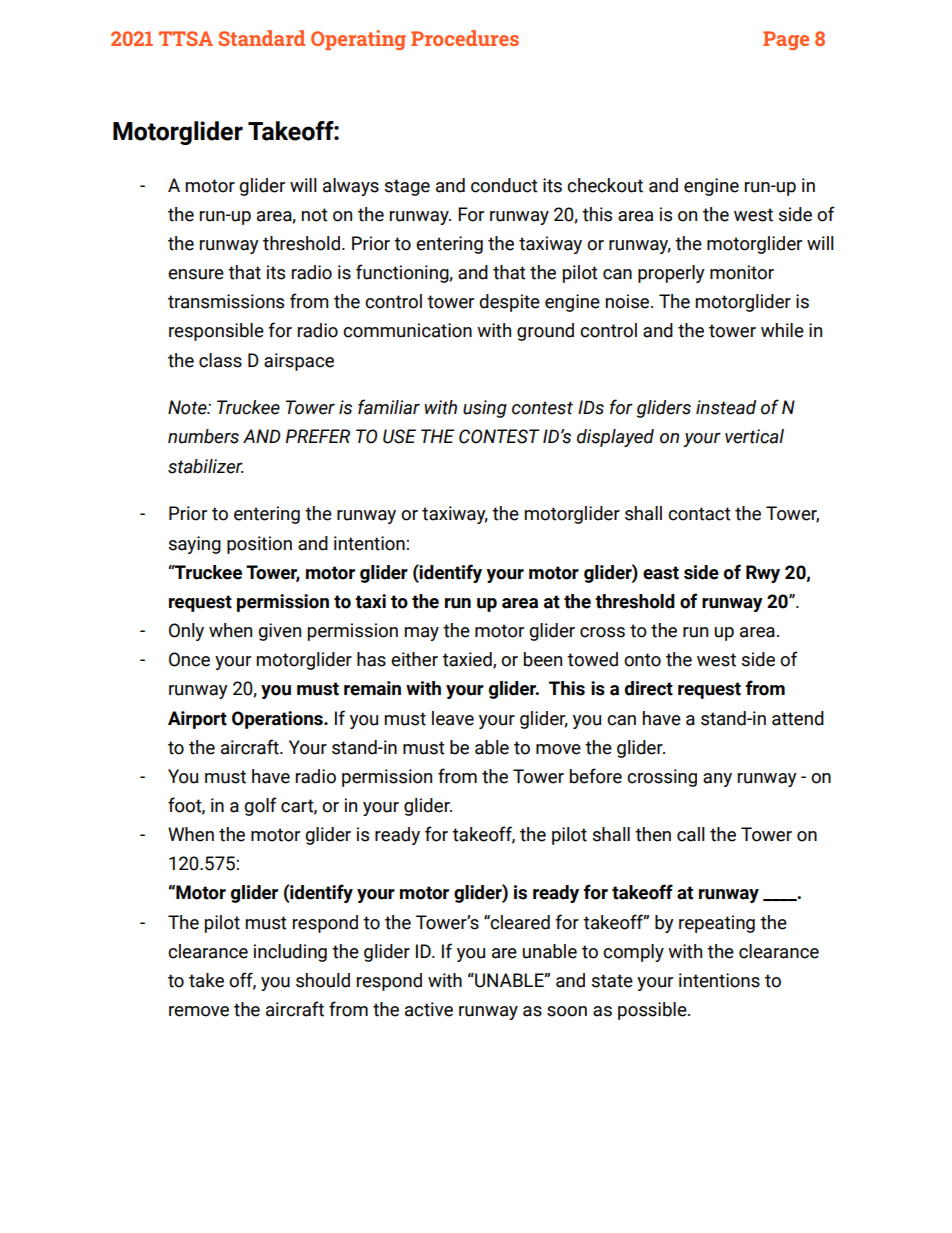 The image size is (952, 1233). Describe the element at coordinates (543, 659) in the screenshot. I see `been` at that location.
